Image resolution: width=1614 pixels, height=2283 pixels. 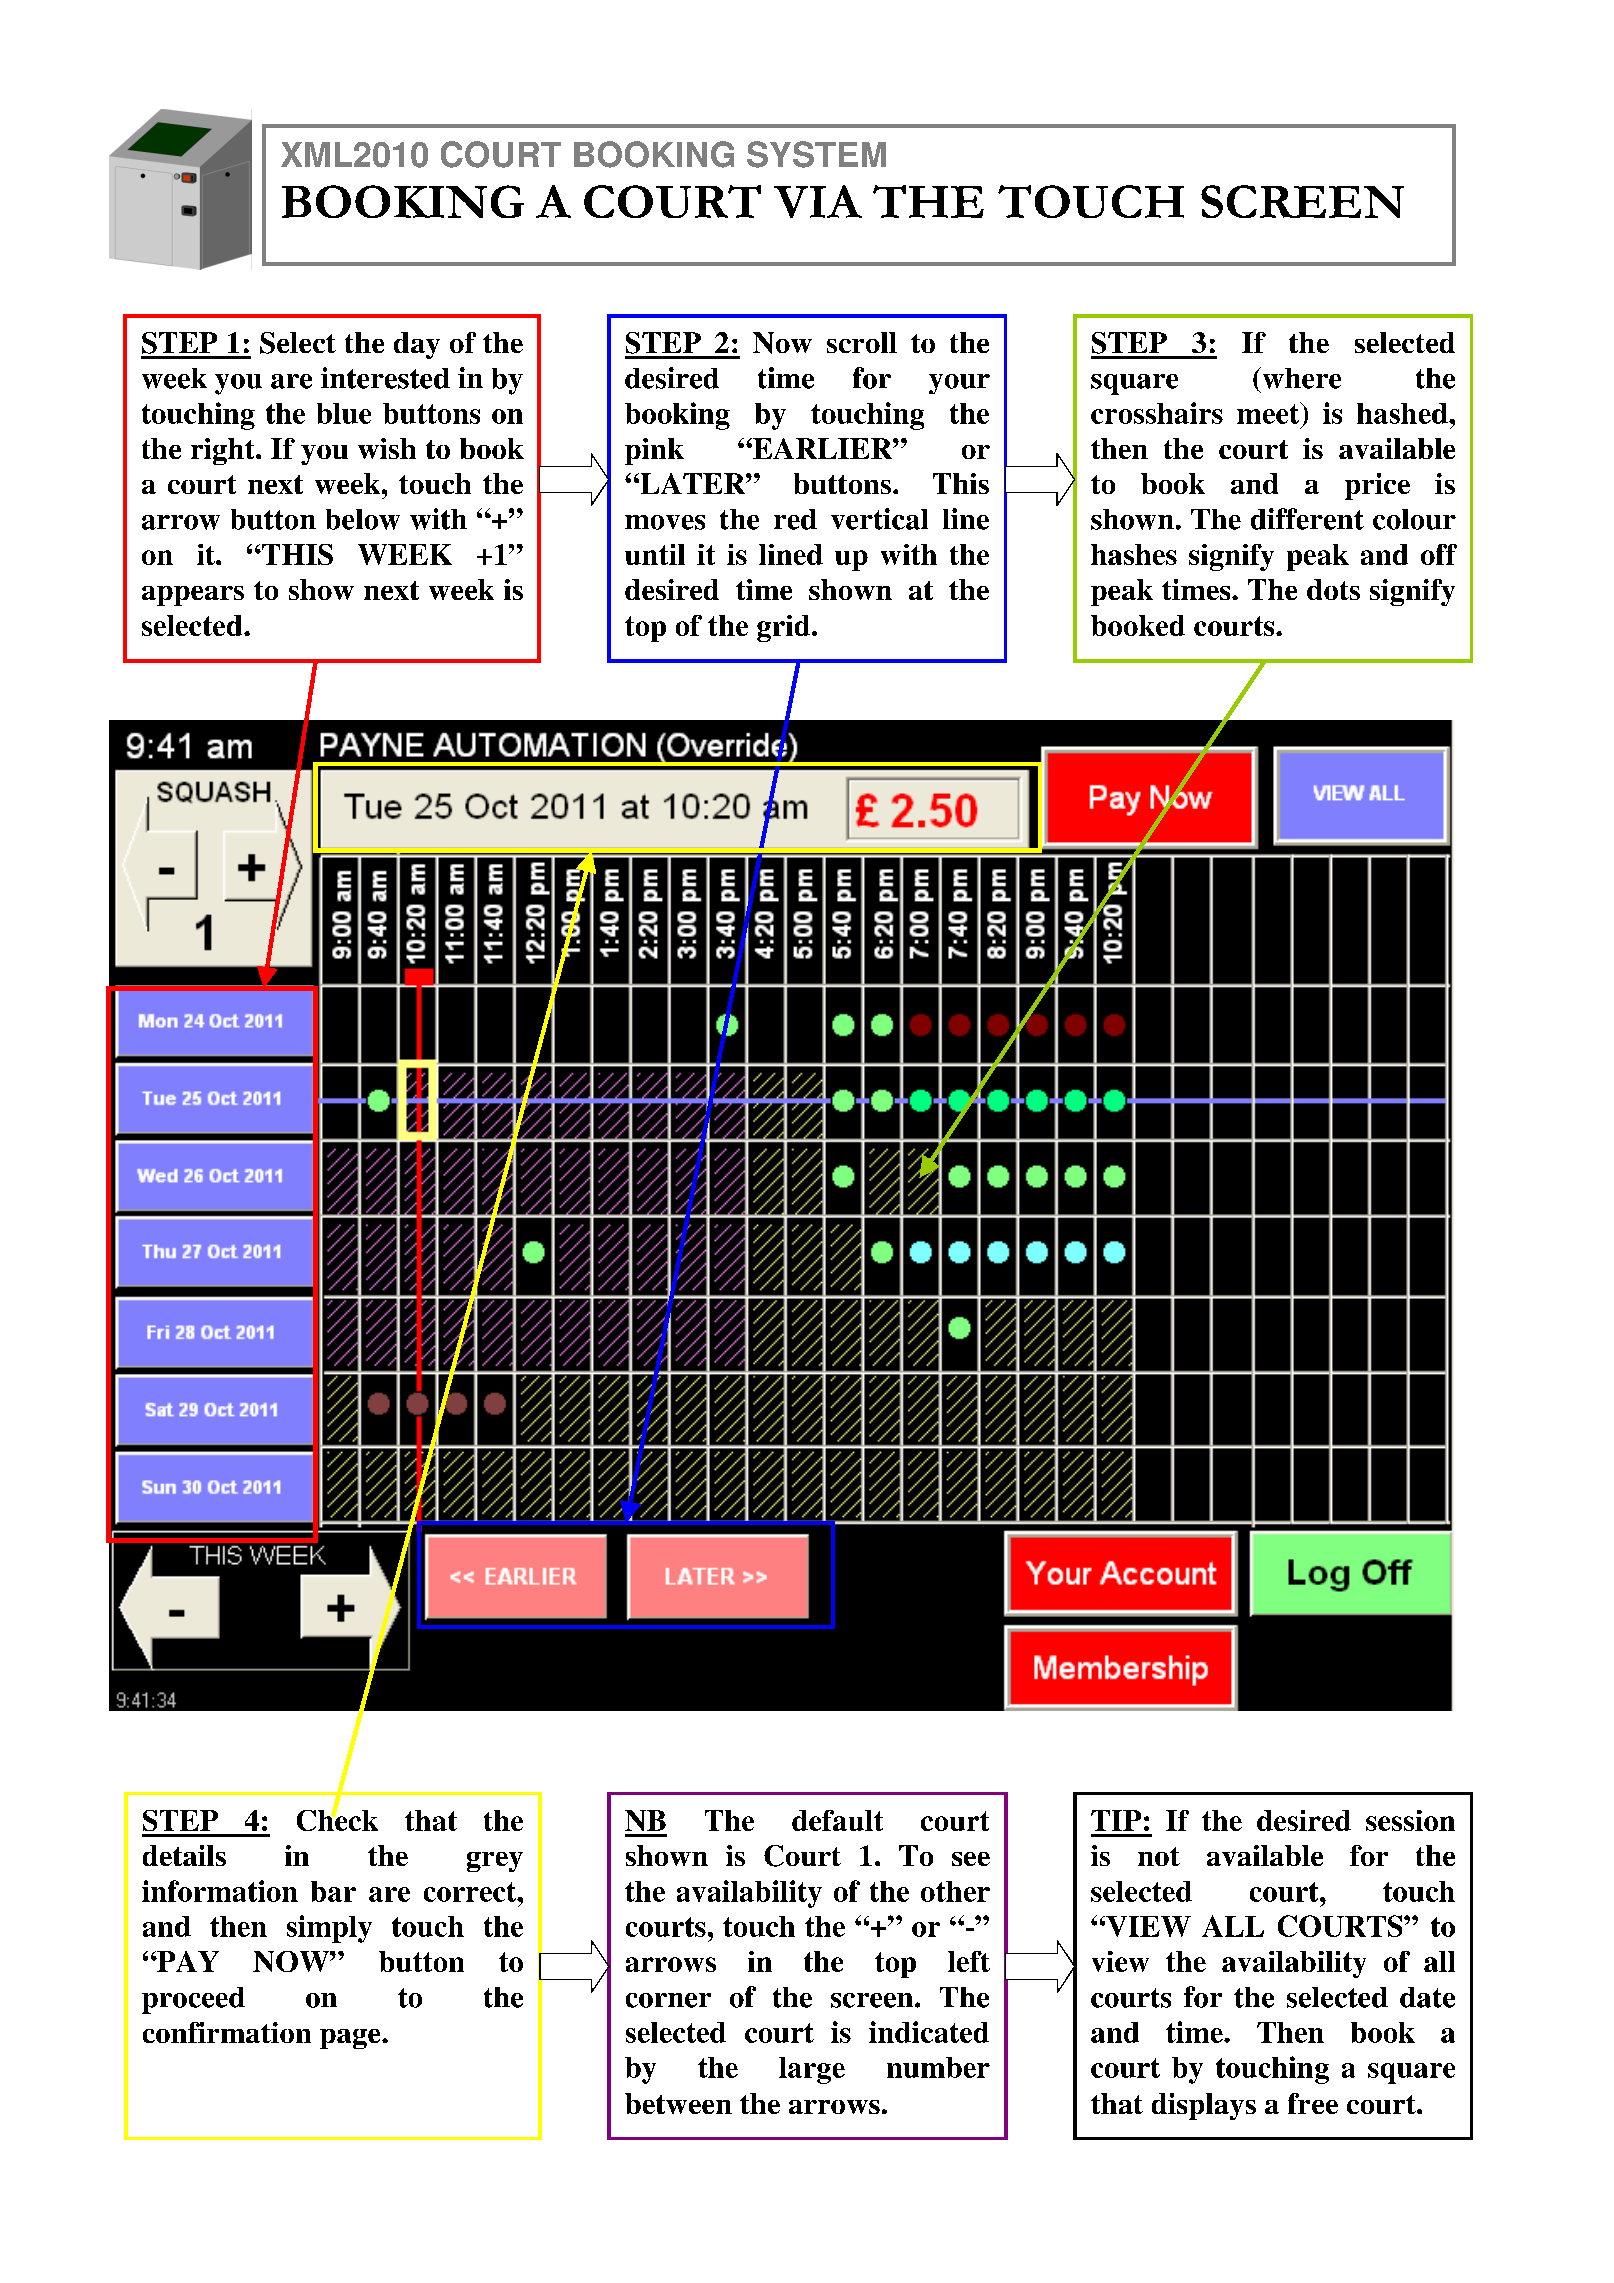 I want to click on where, so click(x=1300, y=378).
